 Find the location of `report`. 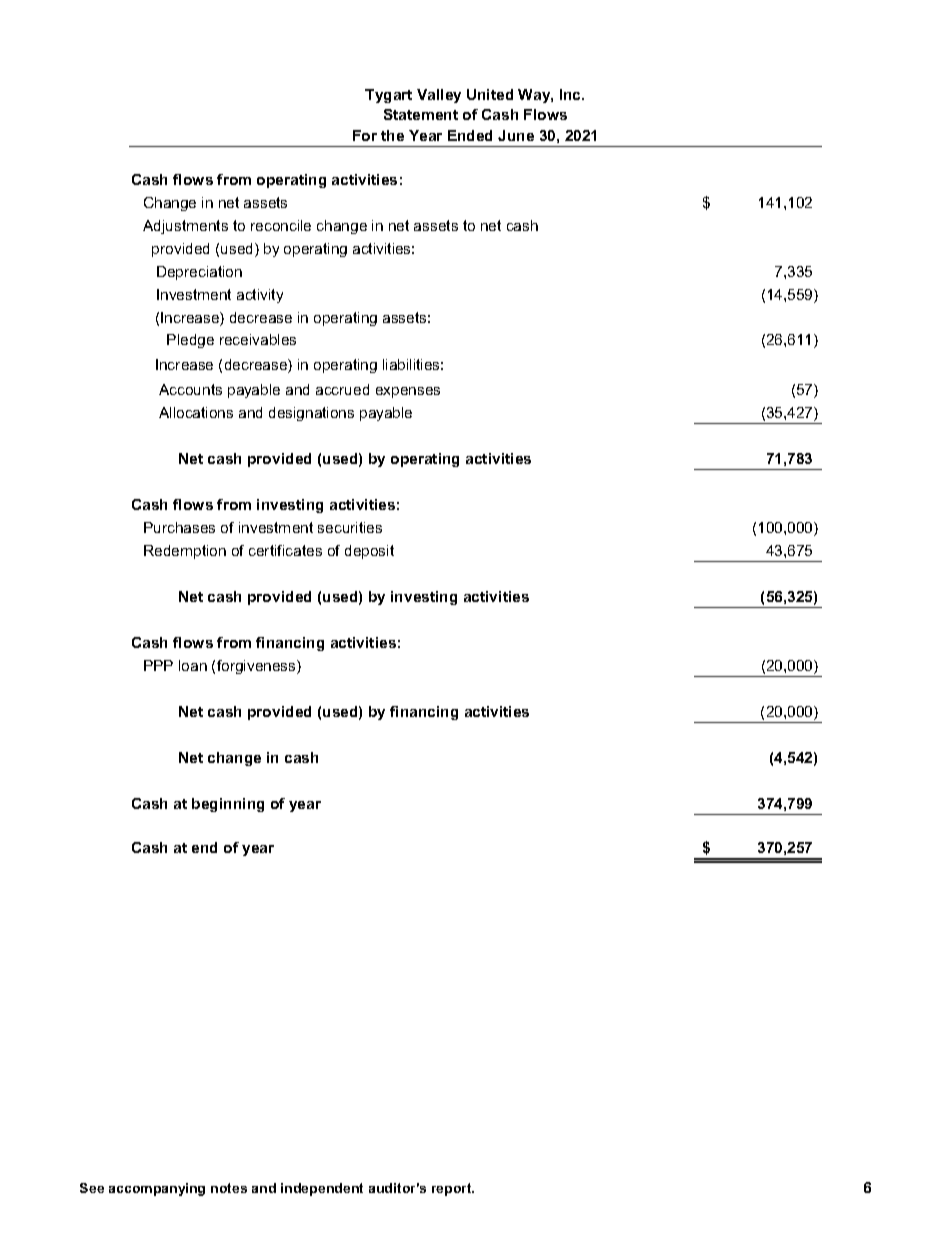

report is located at coordinates (453, 1189).
